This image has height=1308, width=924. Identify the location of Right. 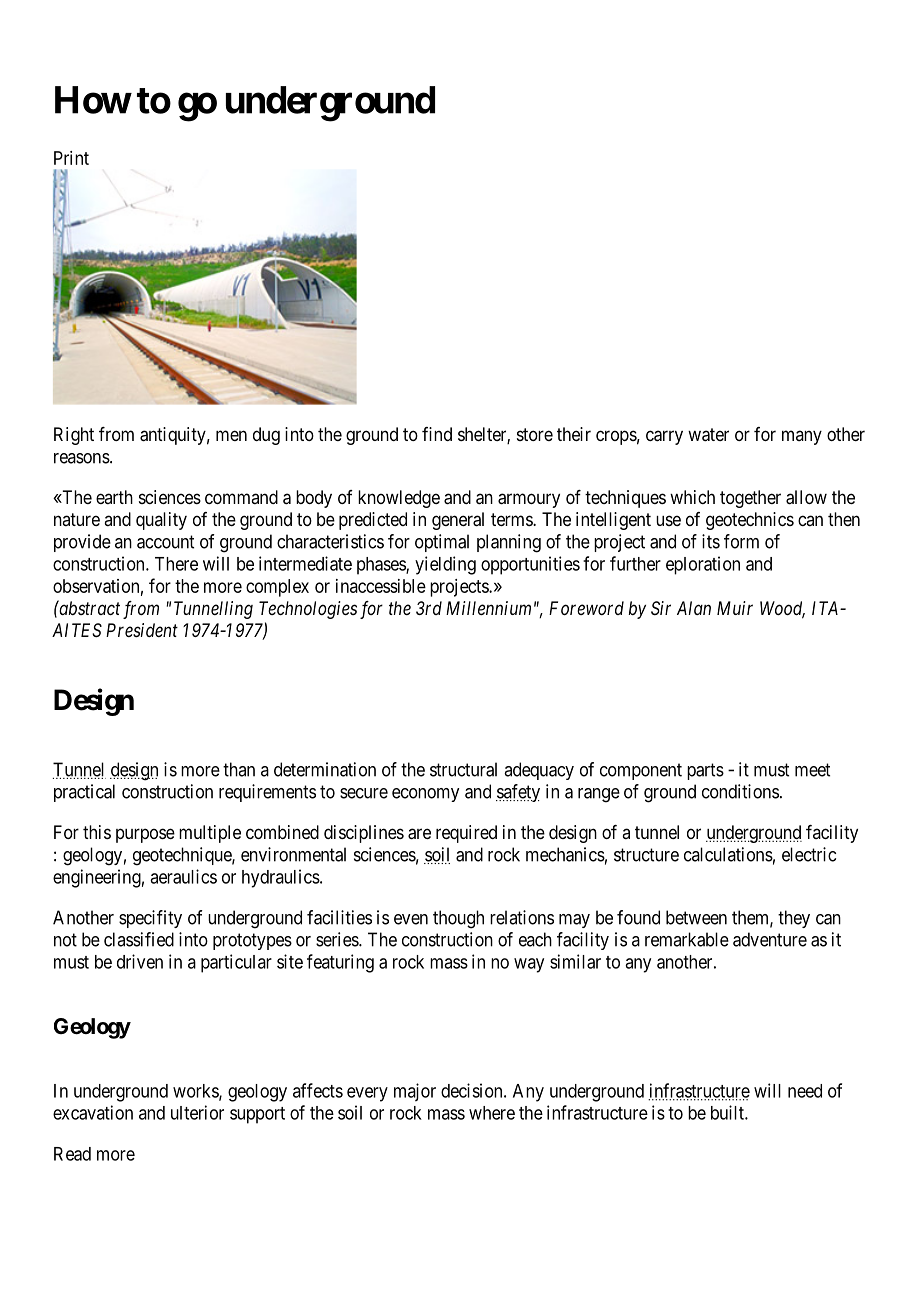
(74, 436).
